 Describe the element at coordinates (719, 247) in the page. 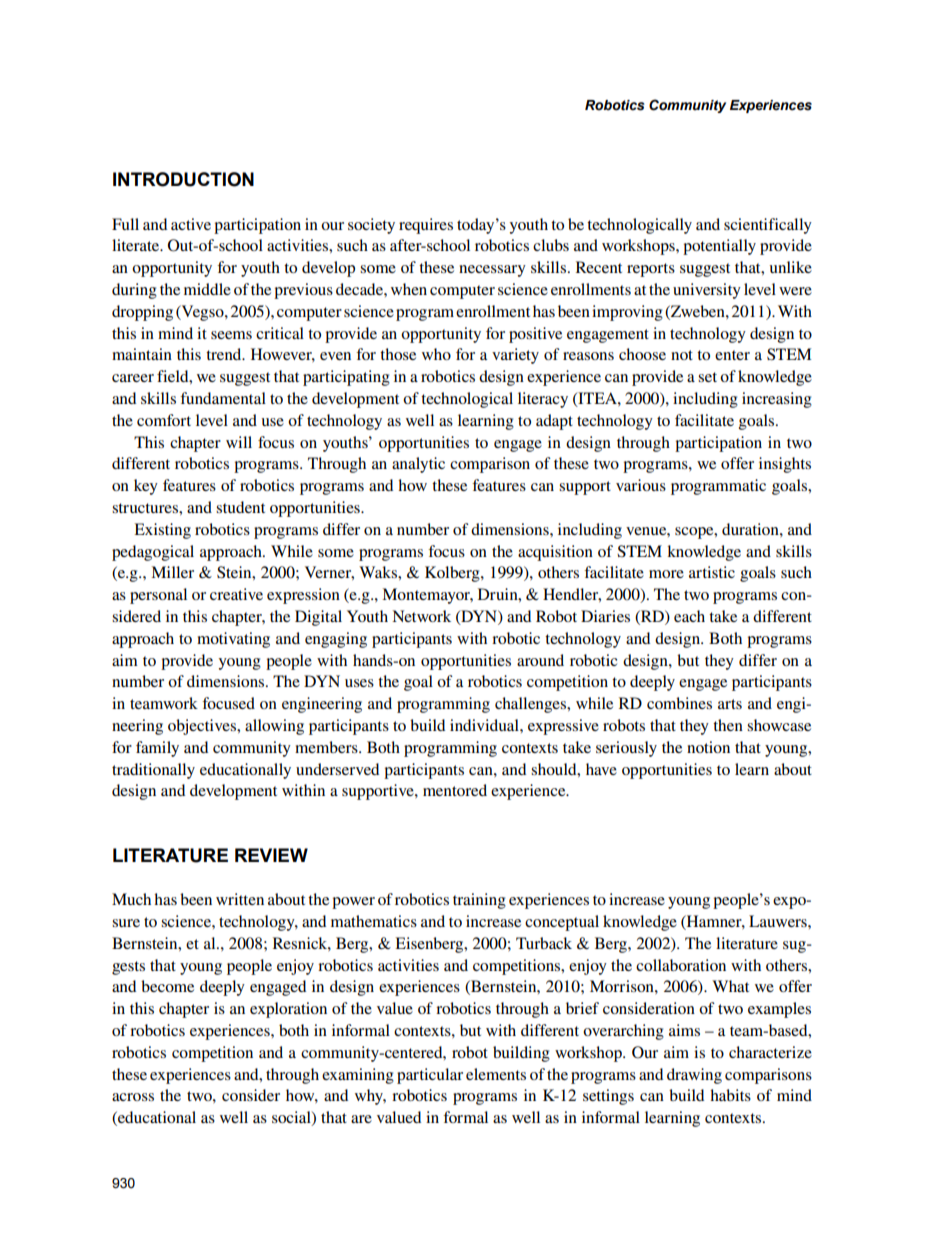

I see `potentially` at that location.
